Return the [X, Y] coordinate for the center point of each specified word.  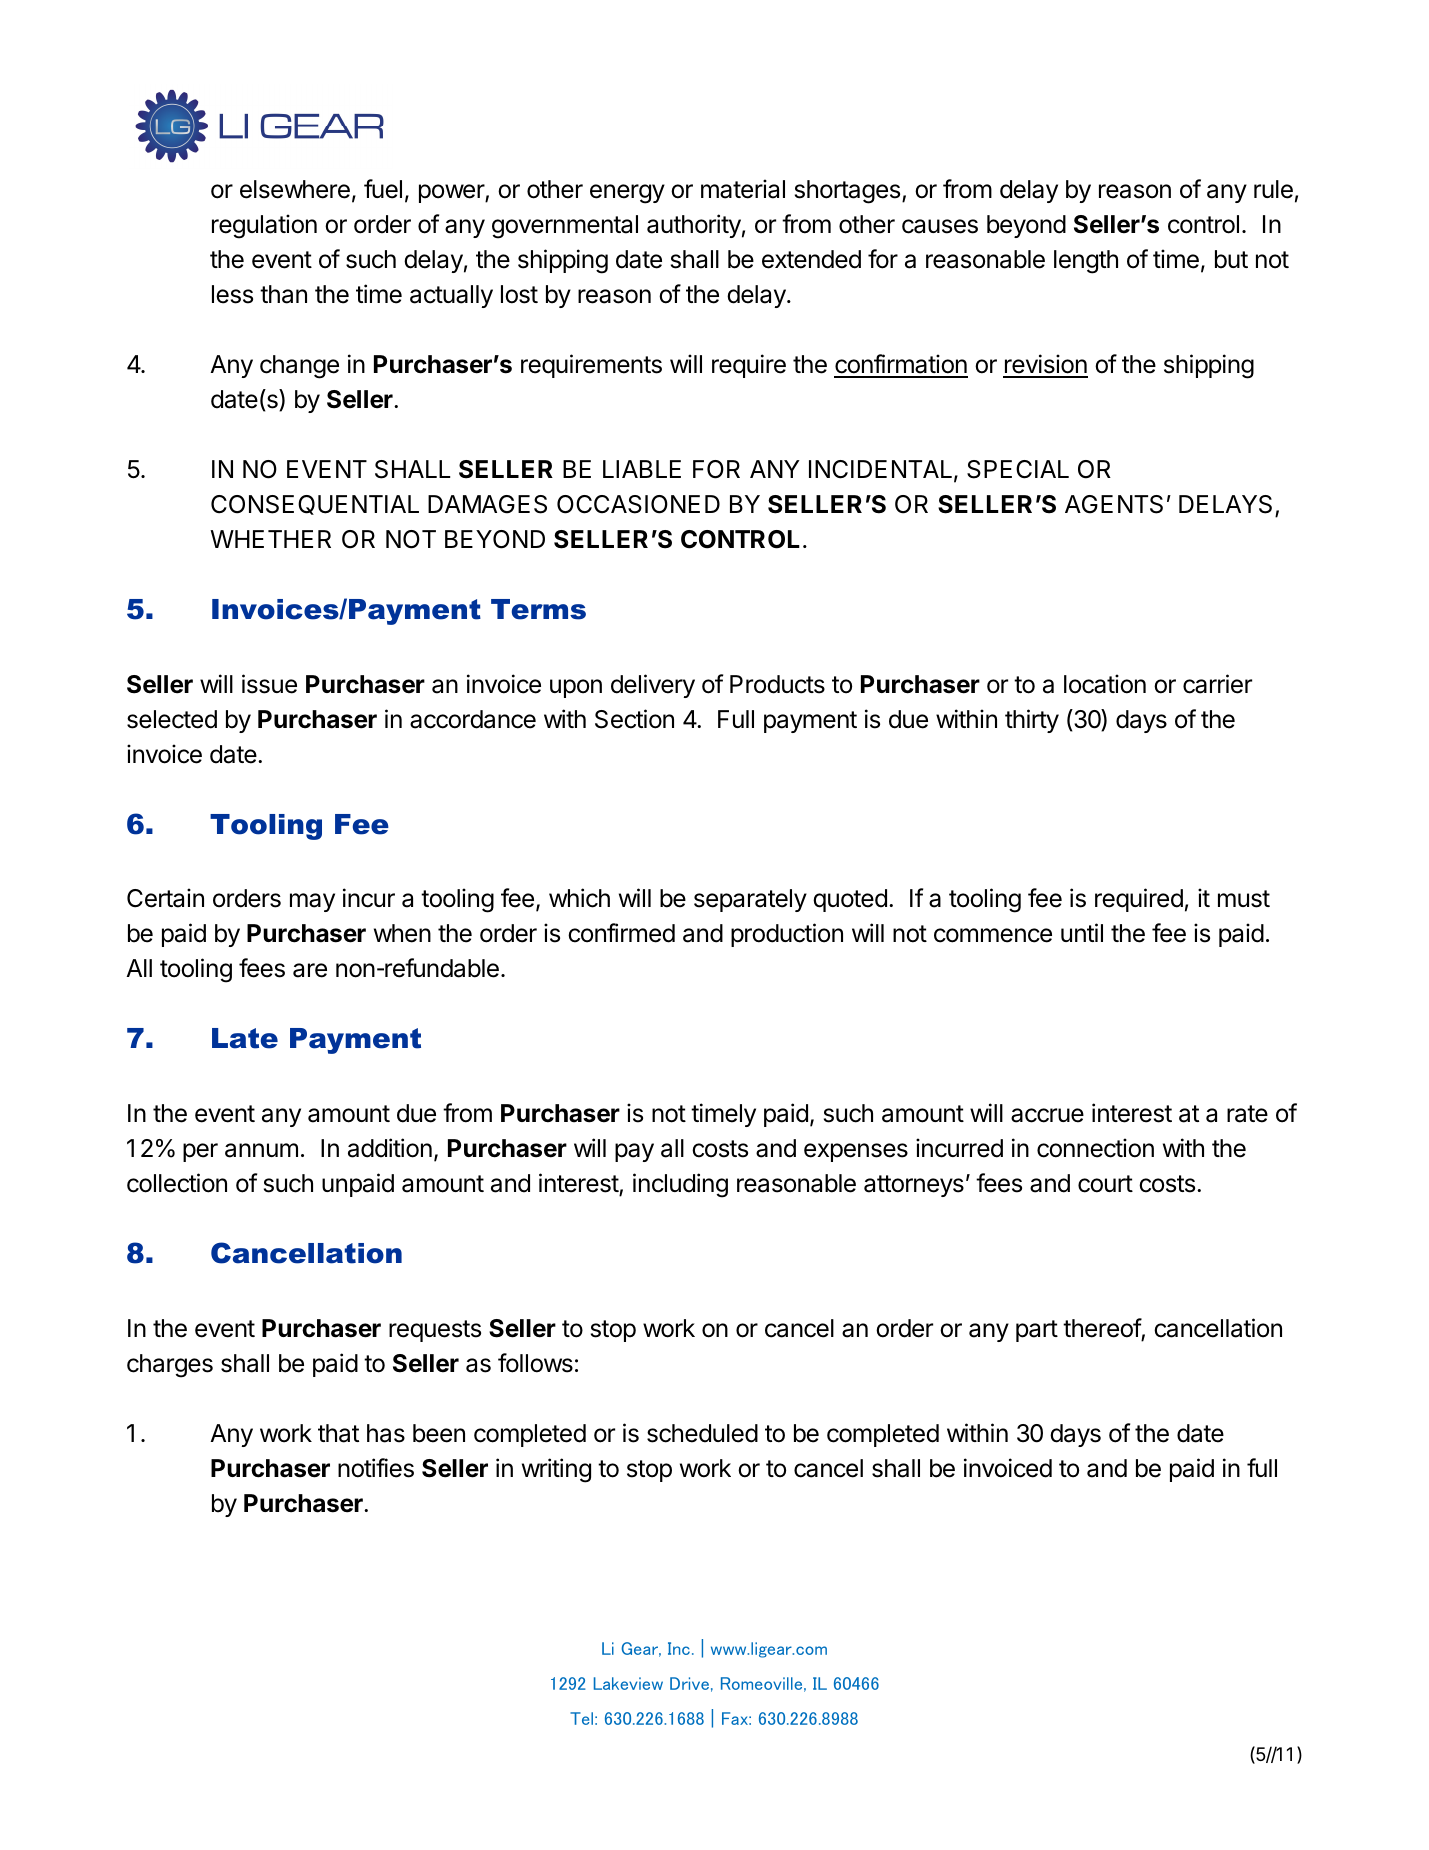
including [680, 1185]
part [1037, 1331]
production [787, 935]
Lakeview [628, 1683]
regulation [264, 226]
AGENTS [1114, 504]
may [312, 902]
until [1082, 932]
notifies [376, 1468]
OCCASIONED [638, 504]
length [1086, 262]
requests [435, 1331]
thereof [1102, 1328]
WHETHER [270, 539]
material [743, 189]
